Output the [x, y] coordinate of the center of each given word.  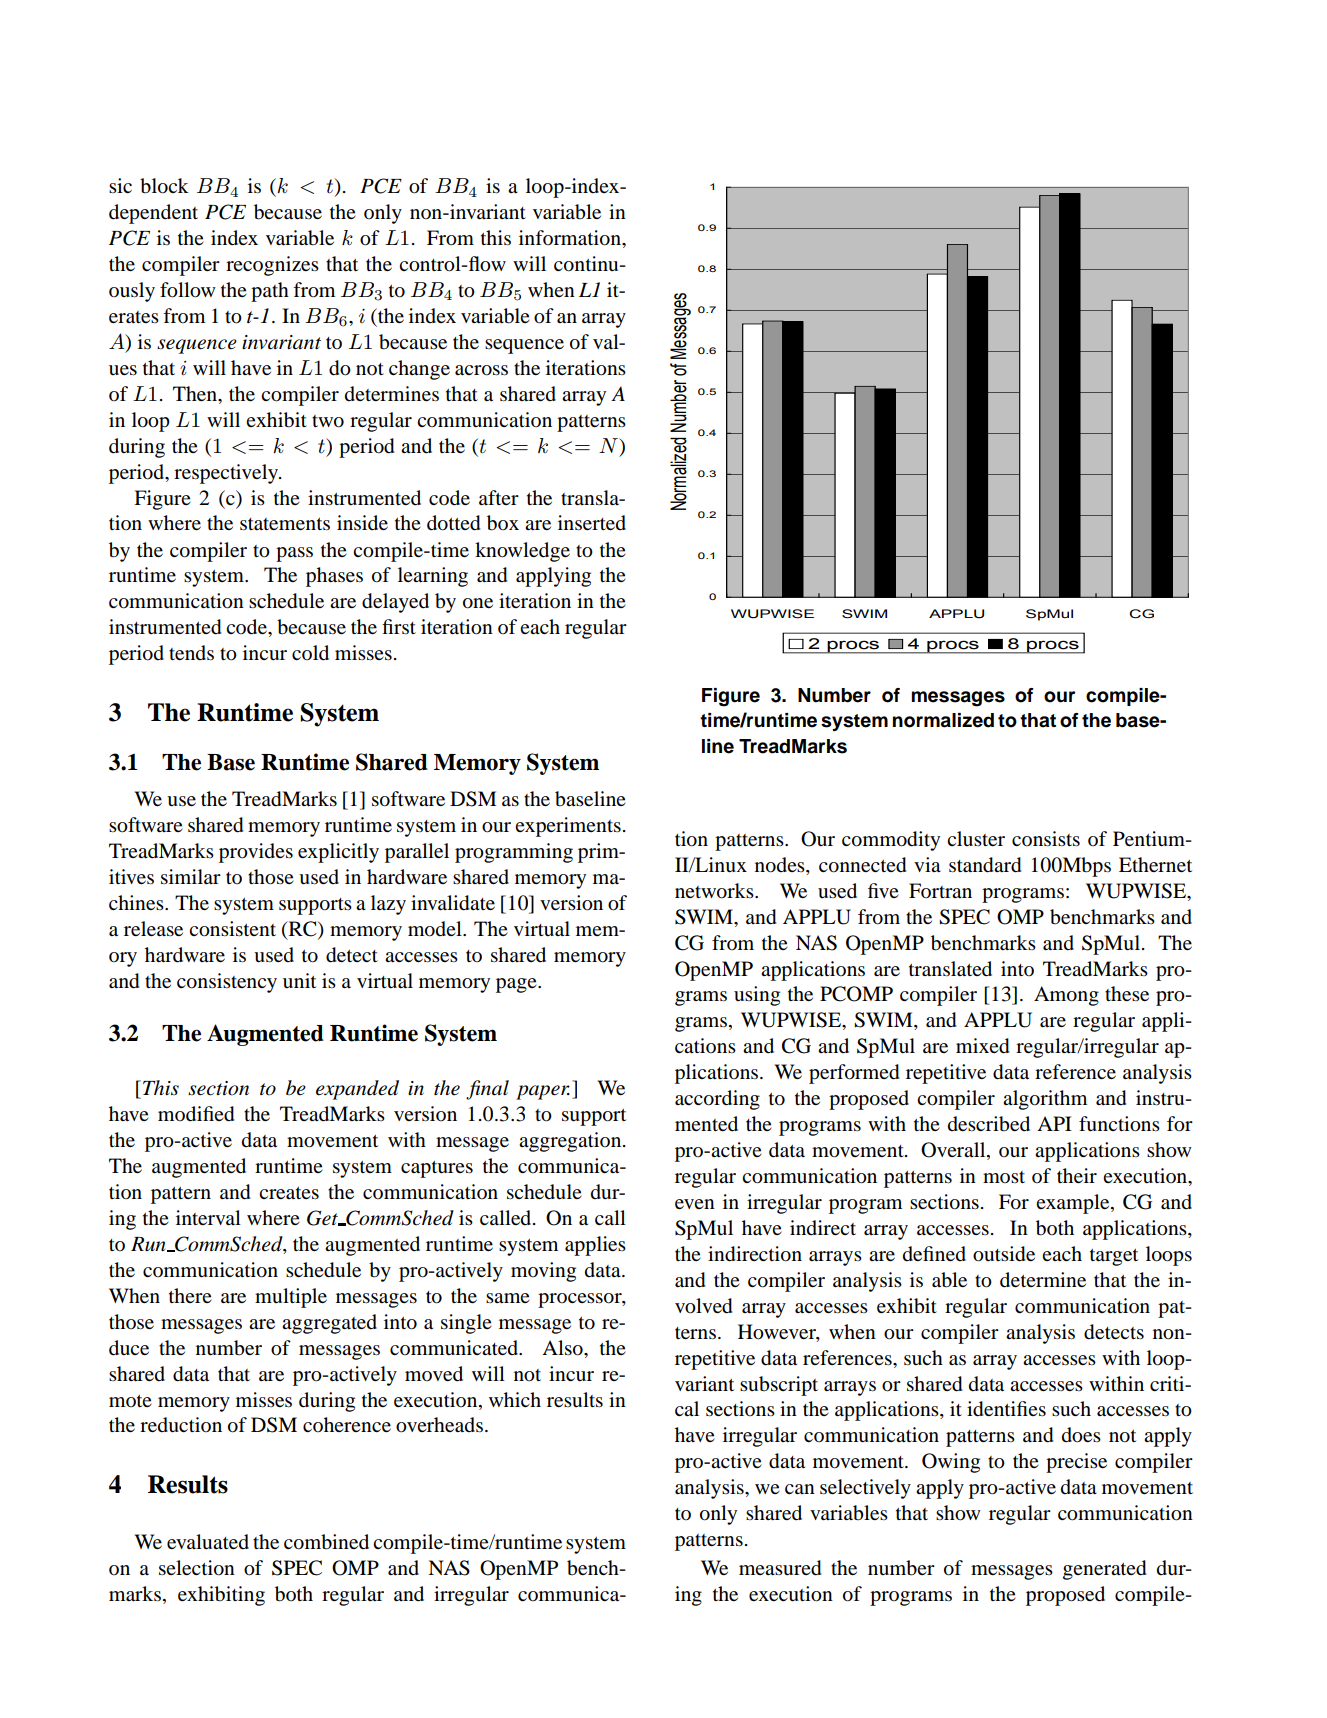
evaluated [208, 1542]
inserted [592, 523]
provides [256, 853]
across [481, 370]
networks [715, 891]
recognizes [272, 266]
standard [985, 865]
